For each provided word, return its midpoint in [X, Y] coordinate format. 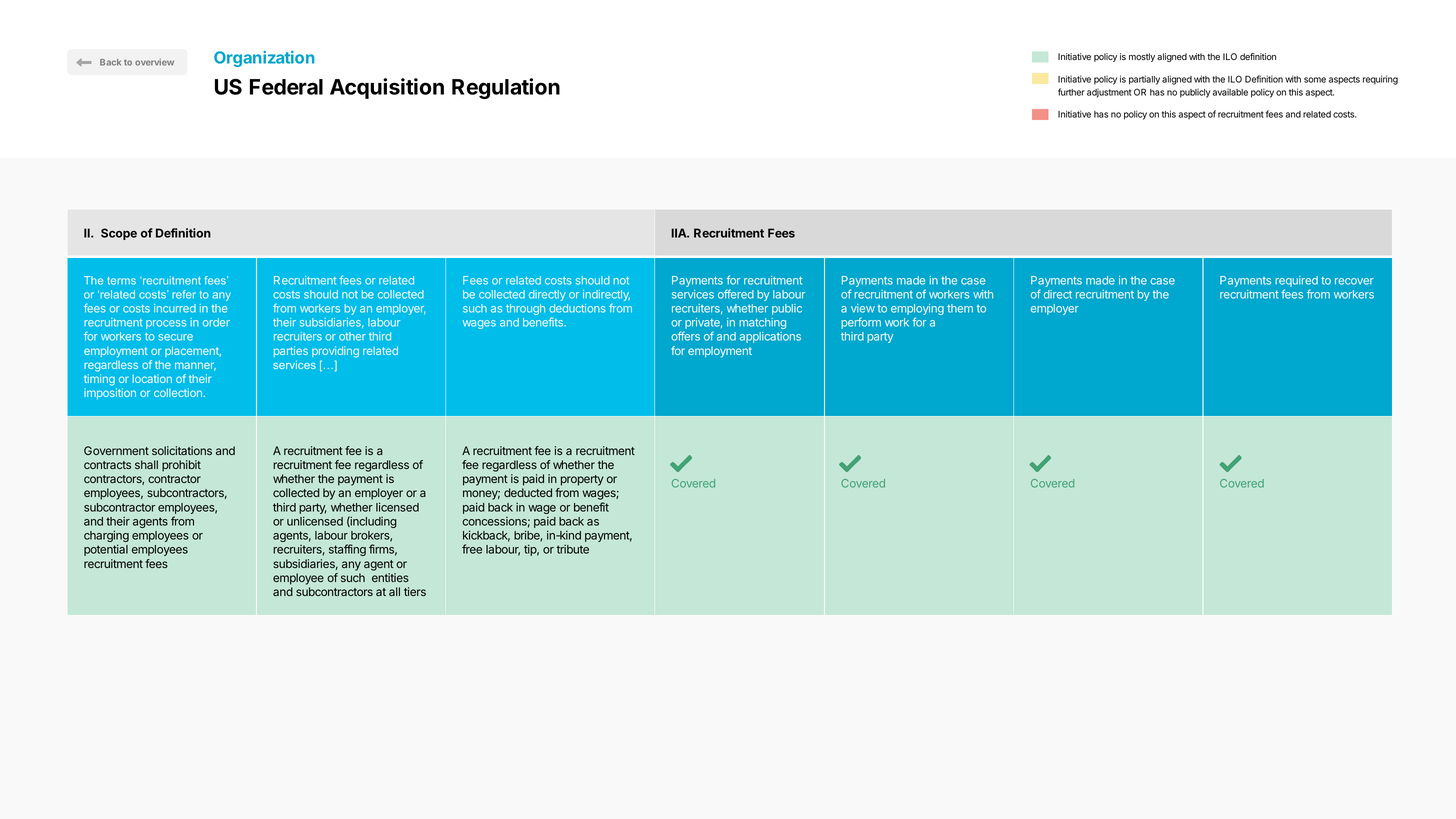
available [1230, 92]
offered [736, 294]
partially [1144, 80]
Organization [264, 59]
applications [770, 337]
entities [390, 577]
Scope [119, 234]
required [1296, 281]
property [582, 480]
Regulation [506, 88]
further [1071, 92]
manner [195, 366]
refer [184, 294]
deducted [528, 492]
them [960, 308]
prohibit [181, 466]
